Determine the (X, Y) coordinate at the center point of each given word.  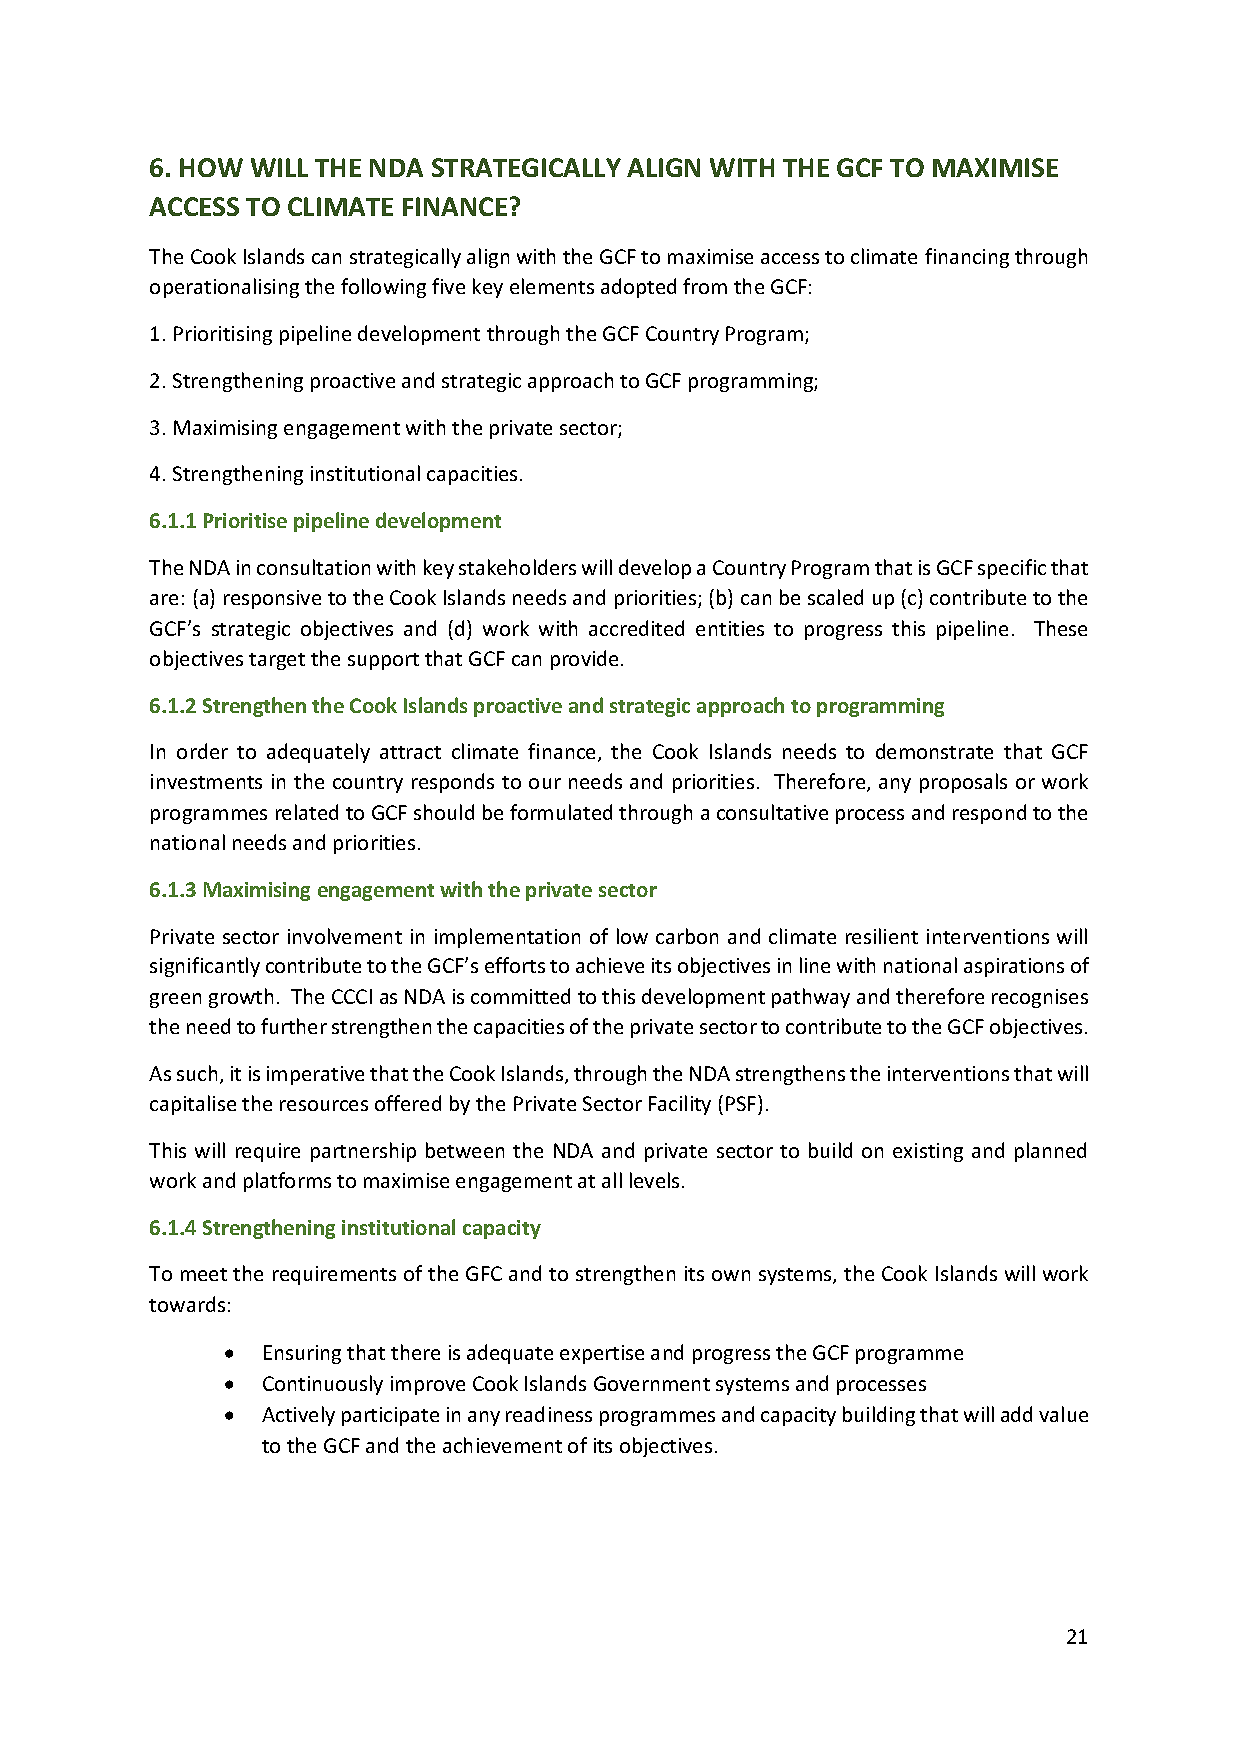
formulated (561, 812)
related (307, 812)
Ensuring (302, 1354)
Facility (680, 1105)
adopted (638, 288)
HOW (211, 167)
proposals (963, 783)
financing (967, 258)
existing (928, 1152)
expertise (602, 1354)
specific (1012, 569)
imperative (315, 1075)
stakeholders (517, 567)
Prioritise (245, 520)
